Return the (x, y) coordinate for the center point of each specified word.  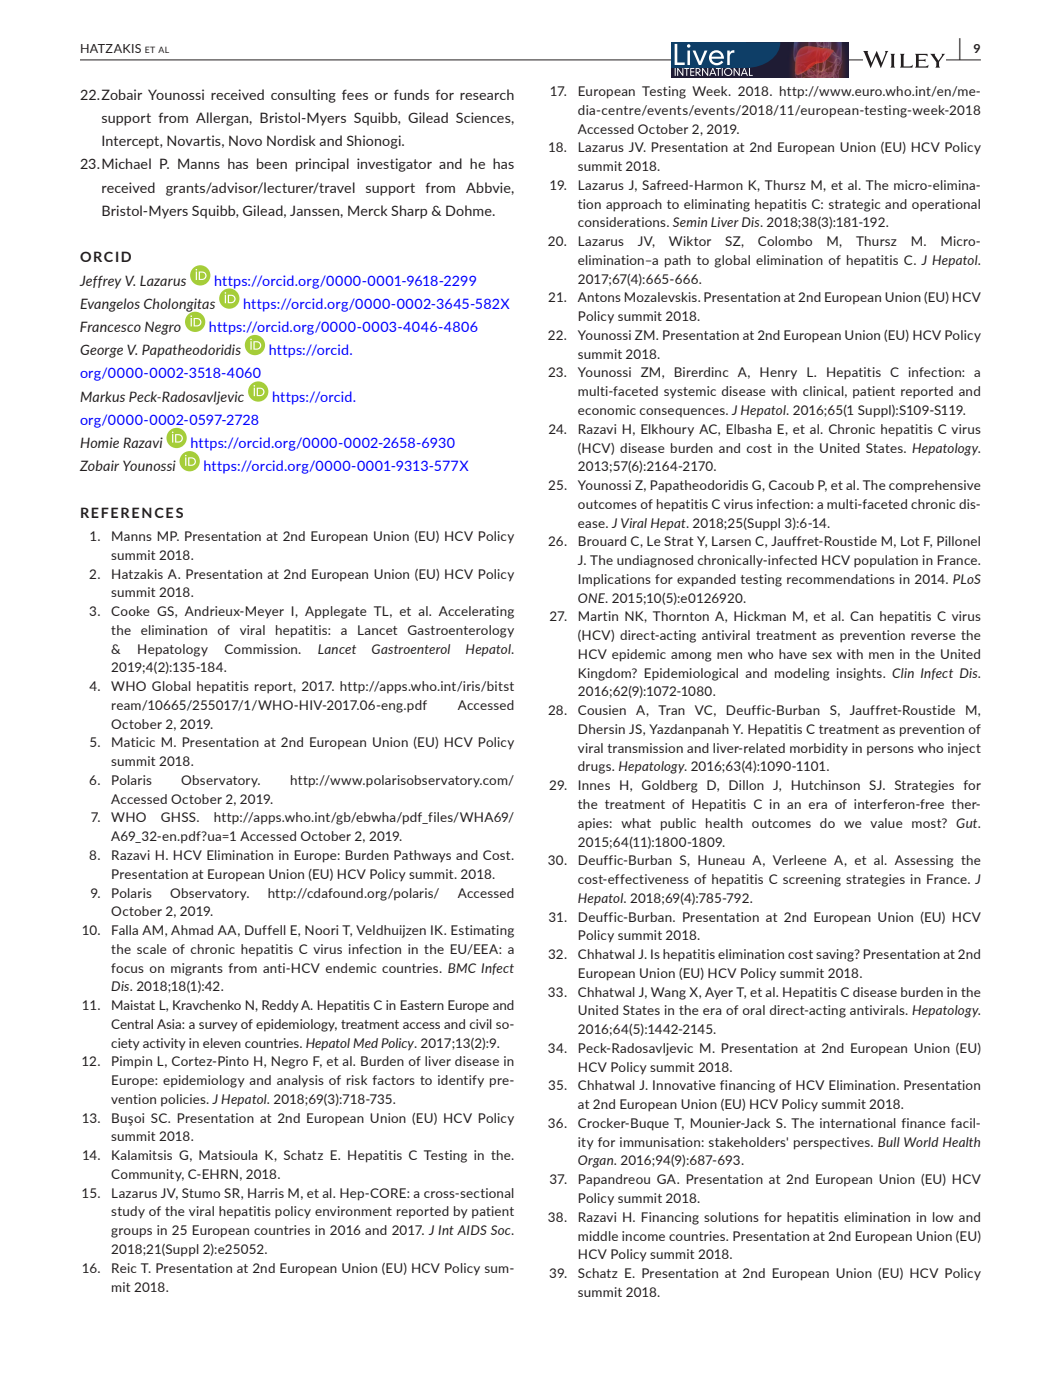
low (943, 1217)
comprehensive (935, 486)
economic (607, 410)
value (886, 823)
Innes (594, 785)
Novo (245, 141)
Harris (266, 1193)
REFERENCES (132, 512)
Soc (502, 1230)
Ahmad (192, 930)
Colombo (785, 241)
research (487, 94)
